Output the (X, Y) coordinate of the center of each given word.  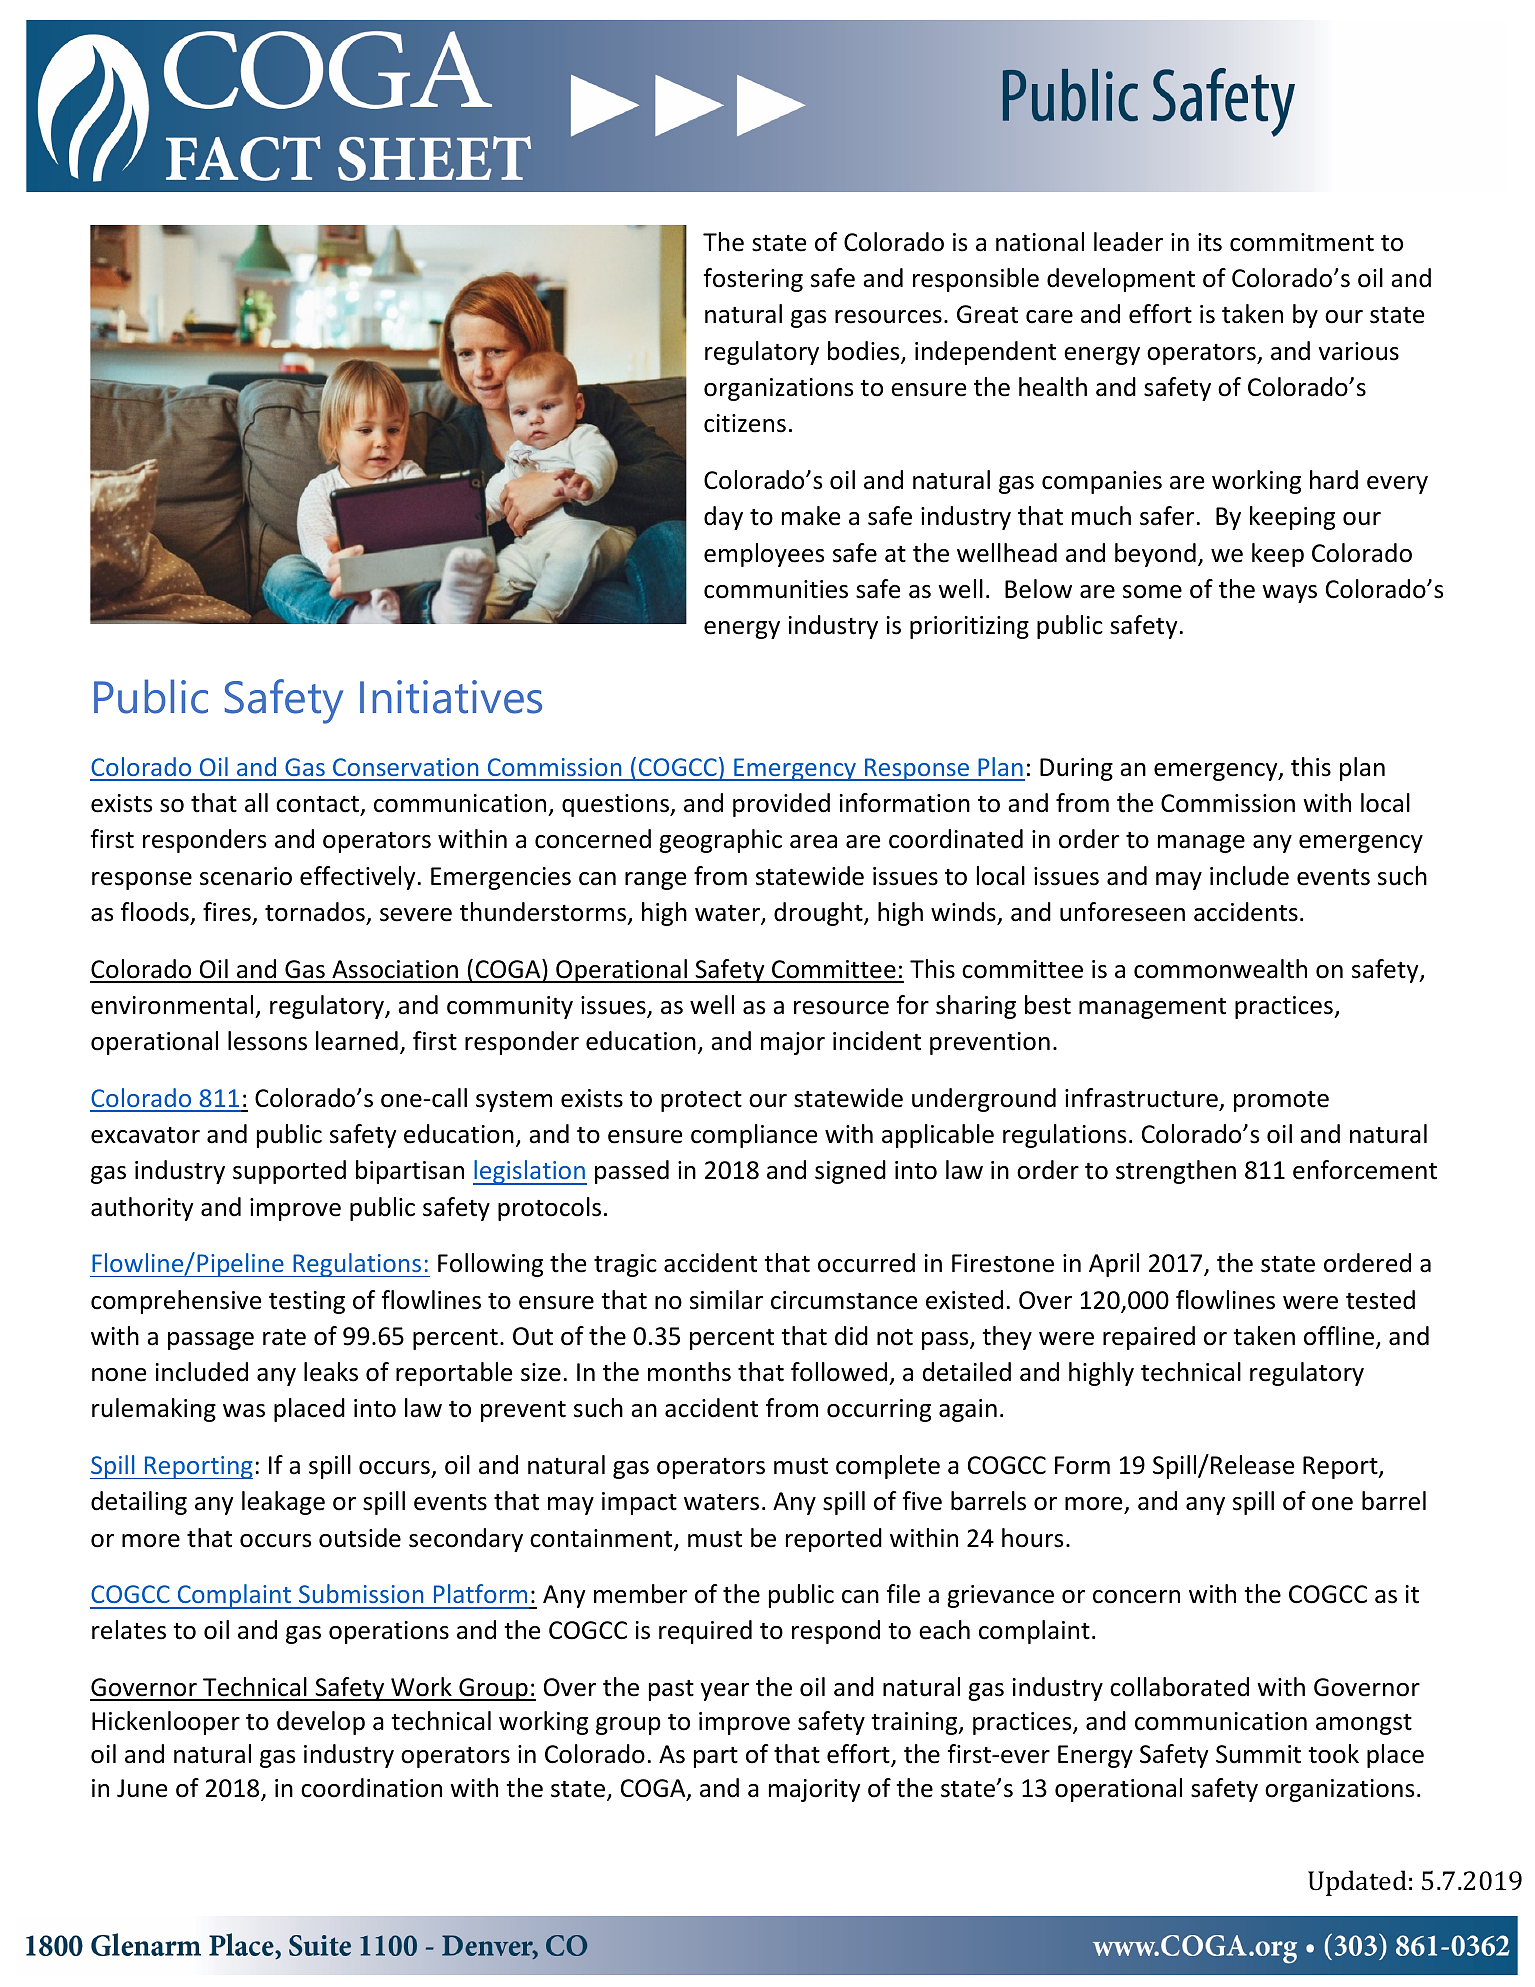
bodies (865, 352)
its (1210, 242)
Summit (1258, 1754)
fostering (753, 280)
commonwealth (1220, 969)
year (725, 1692)
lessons (267, 1041)
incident (877, 1041)
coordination (371, 1788)
